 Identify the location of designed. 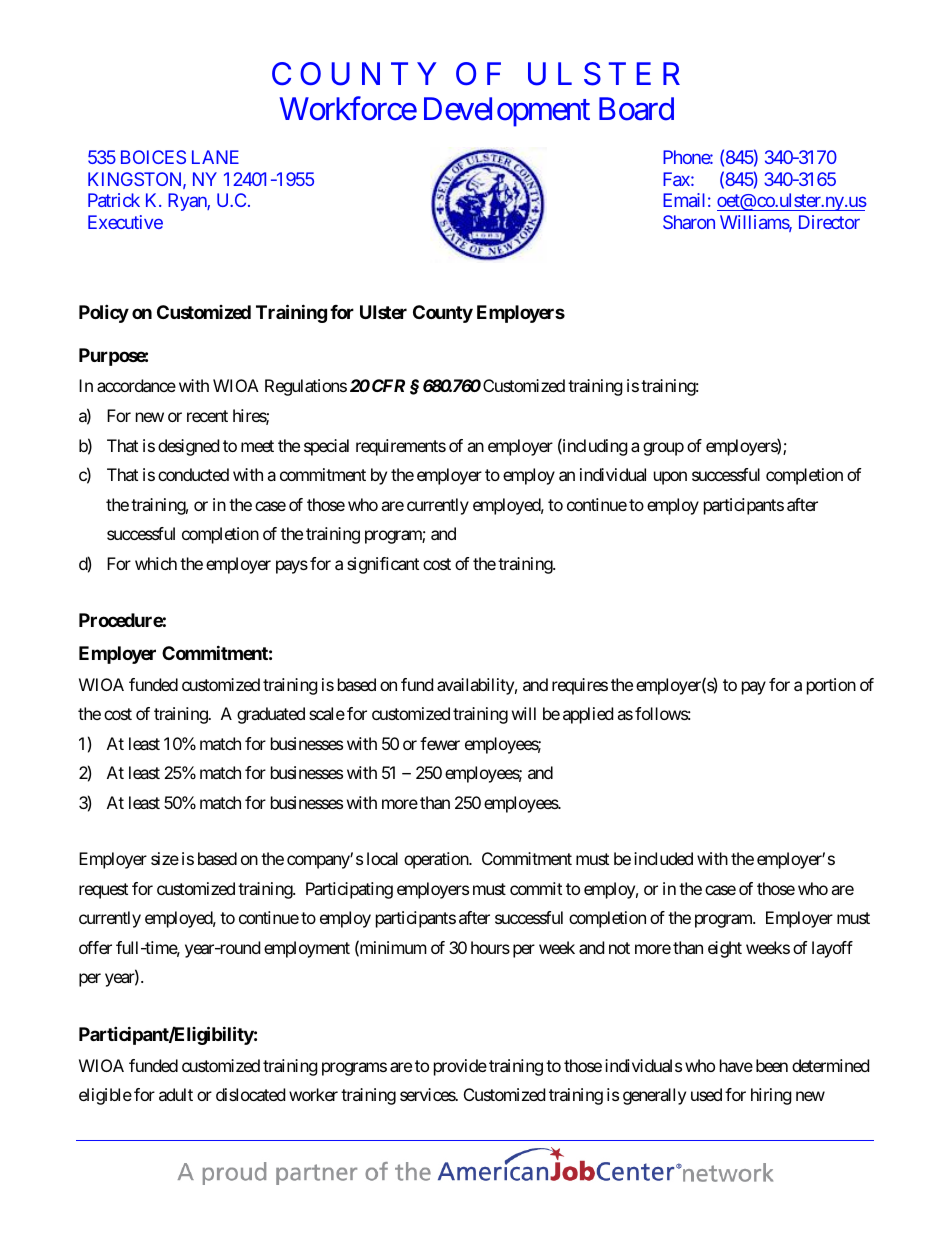
(188, 447).
